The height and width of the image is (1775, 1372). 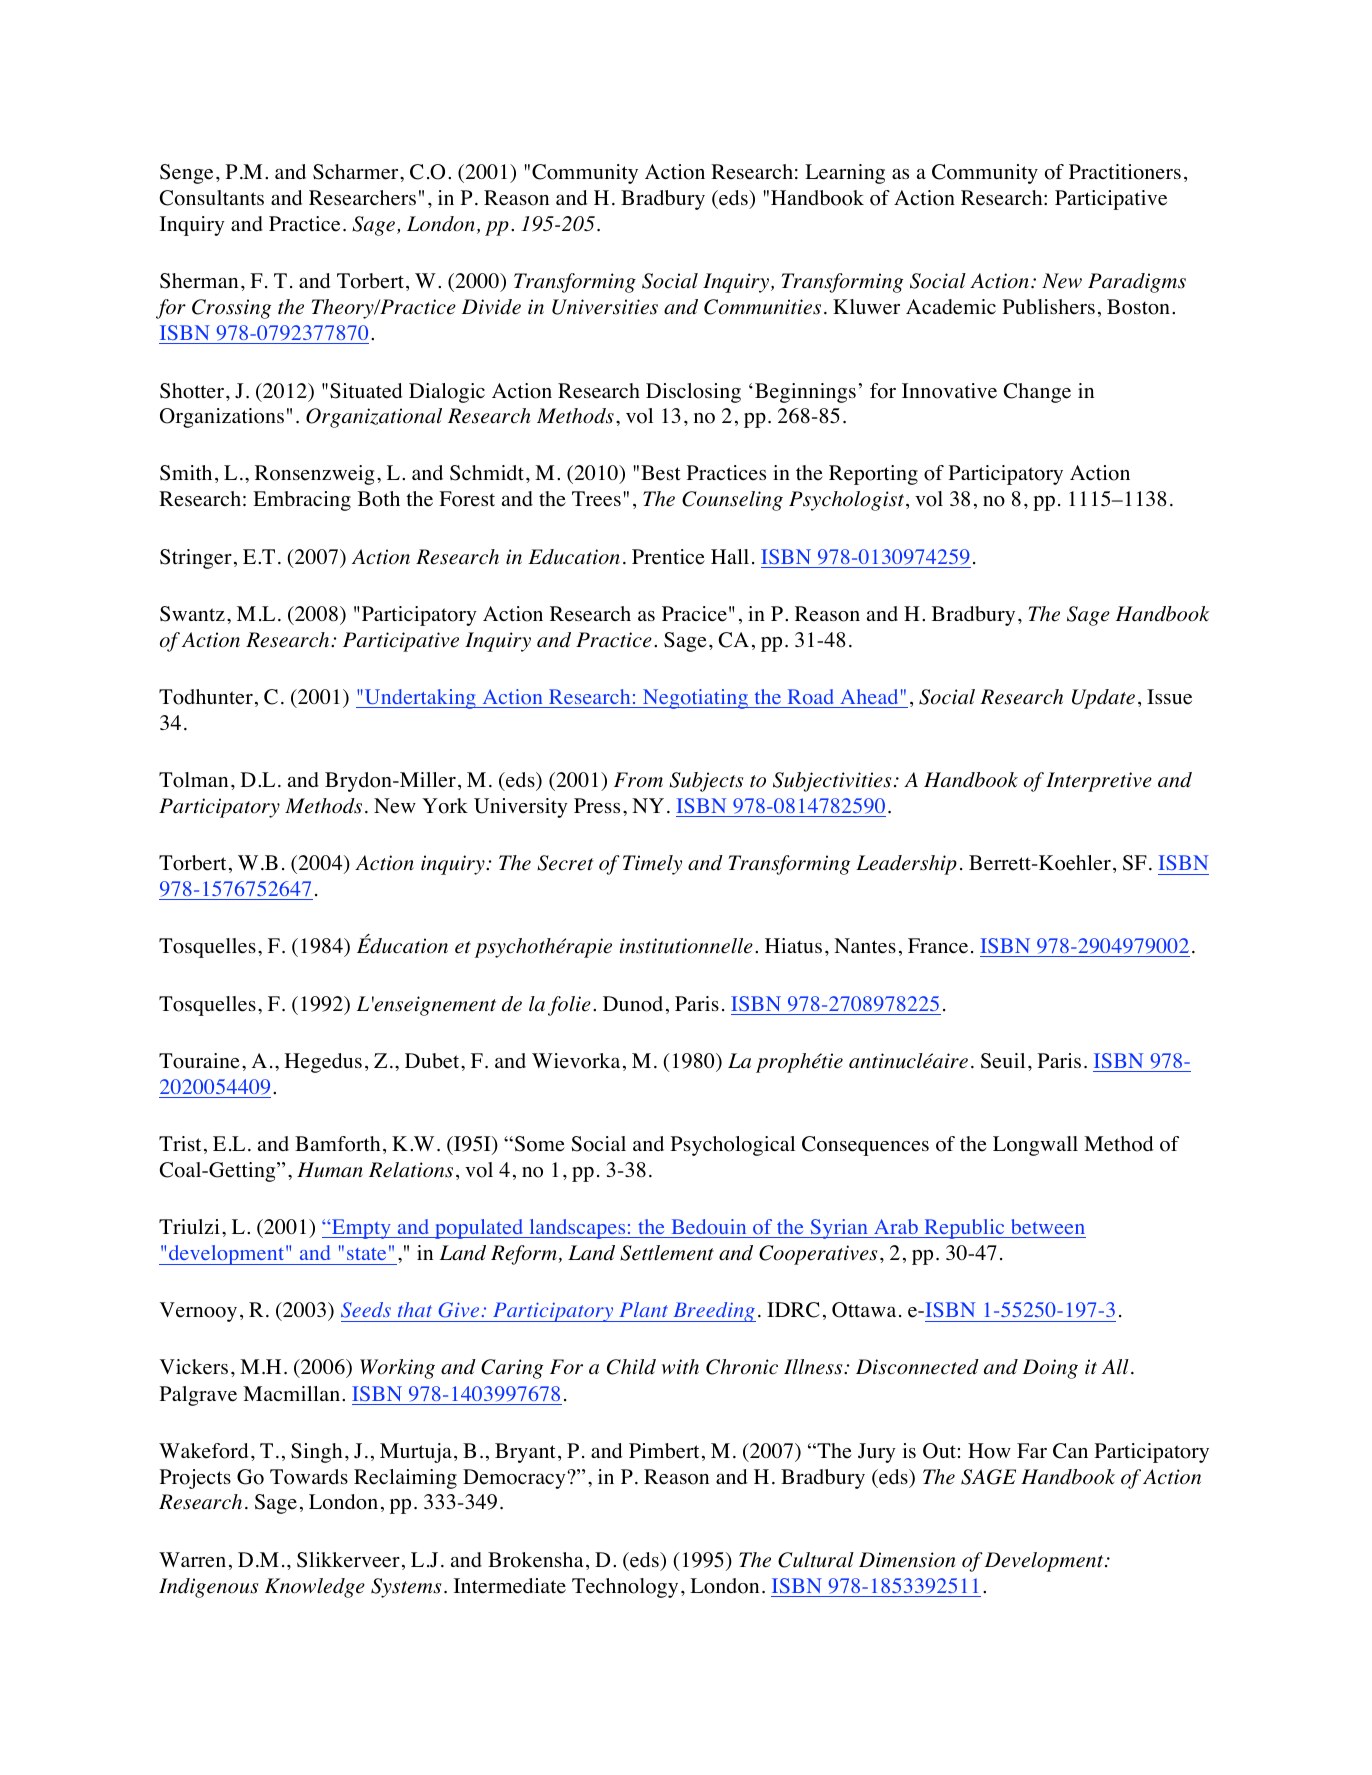 I want to click on Settlement, so click(x=667, y=1253).
